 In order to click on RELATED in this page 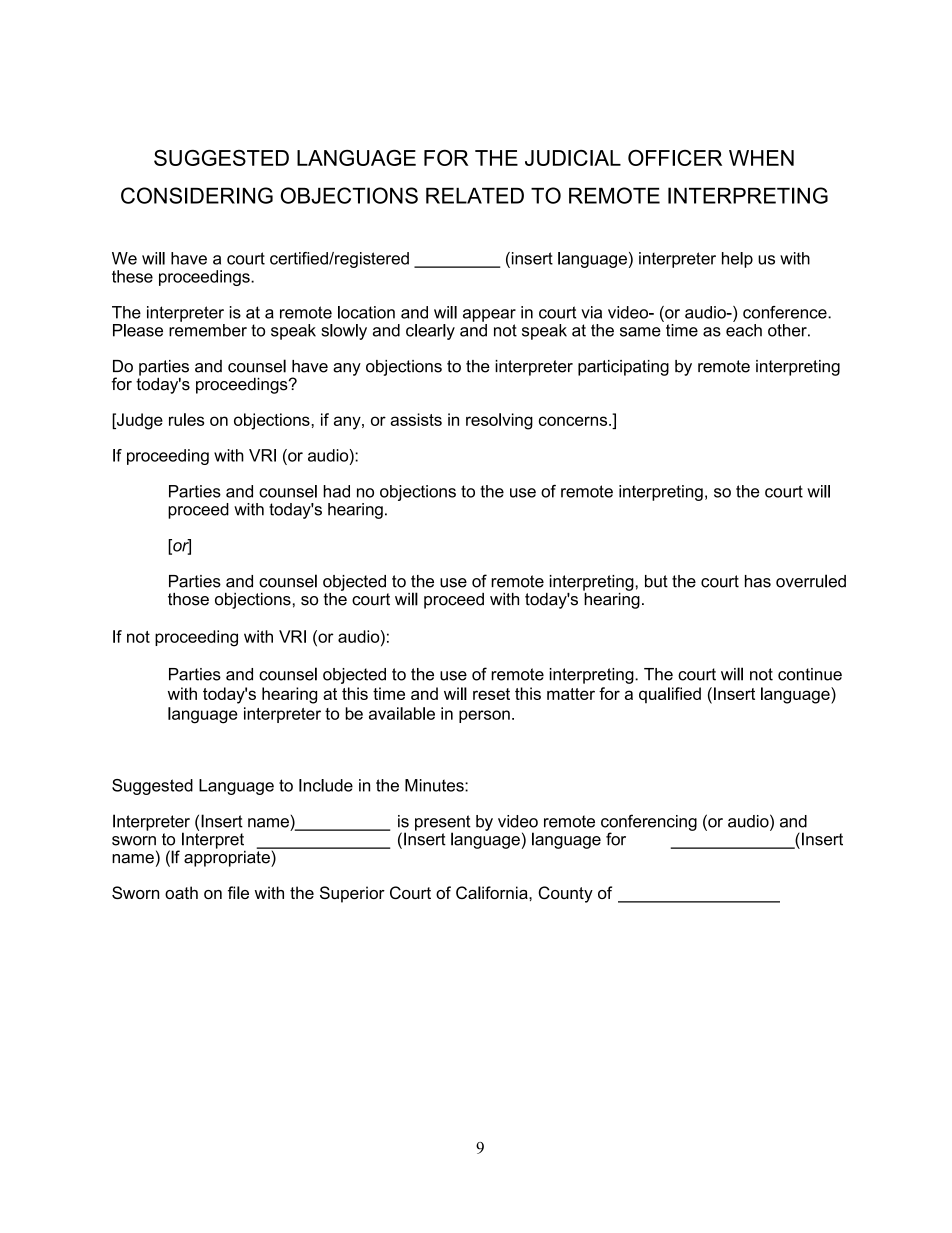, I will do `click(475, 196)`.
